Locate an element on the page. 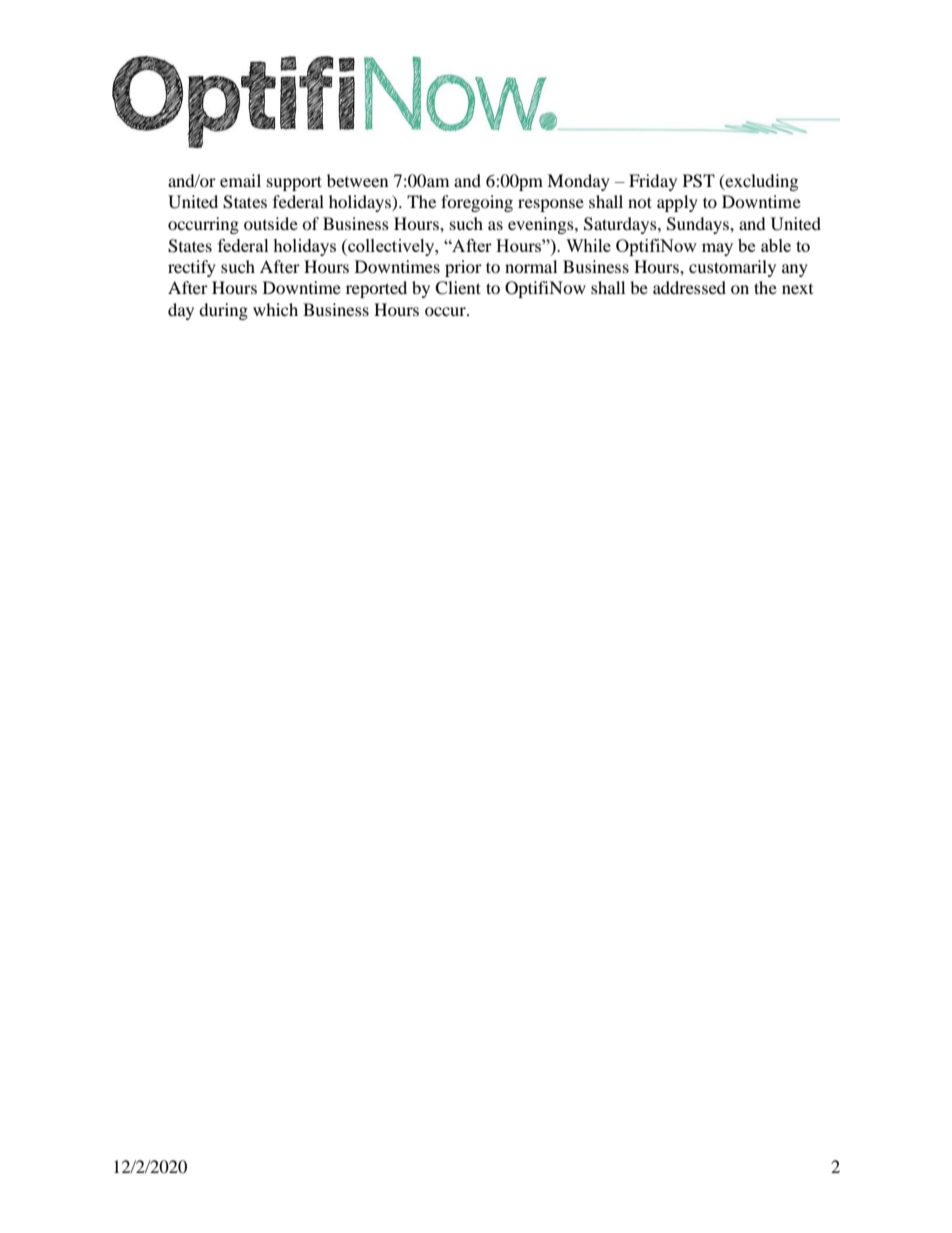  Client is located at coordinates (458, 288).
